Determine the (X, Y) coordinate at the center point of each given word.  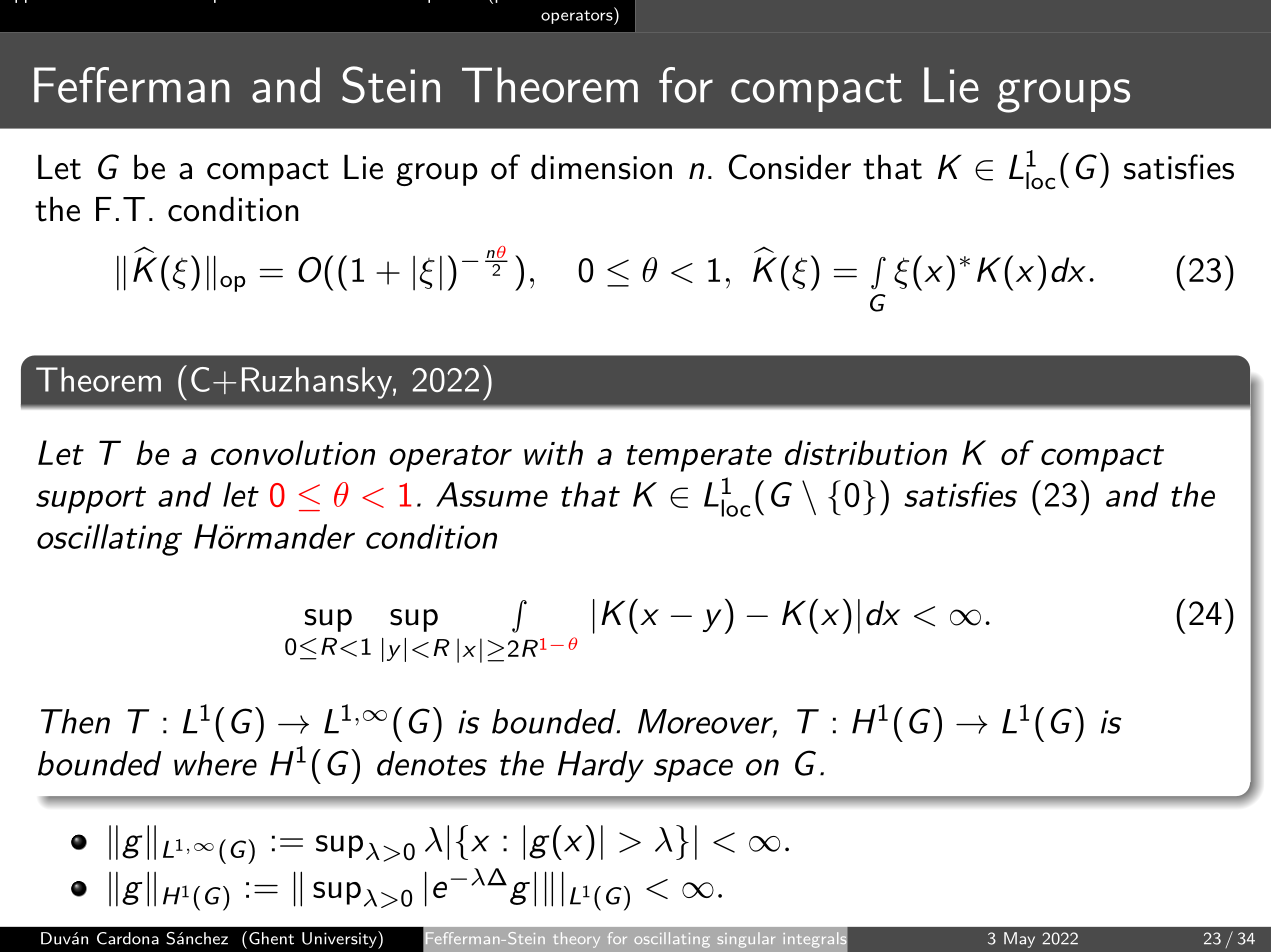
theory (576, 940)
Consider (790, 167)
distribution (866, 452)
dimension (601, 167)
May (1019, 940)
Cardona (128, 938)
